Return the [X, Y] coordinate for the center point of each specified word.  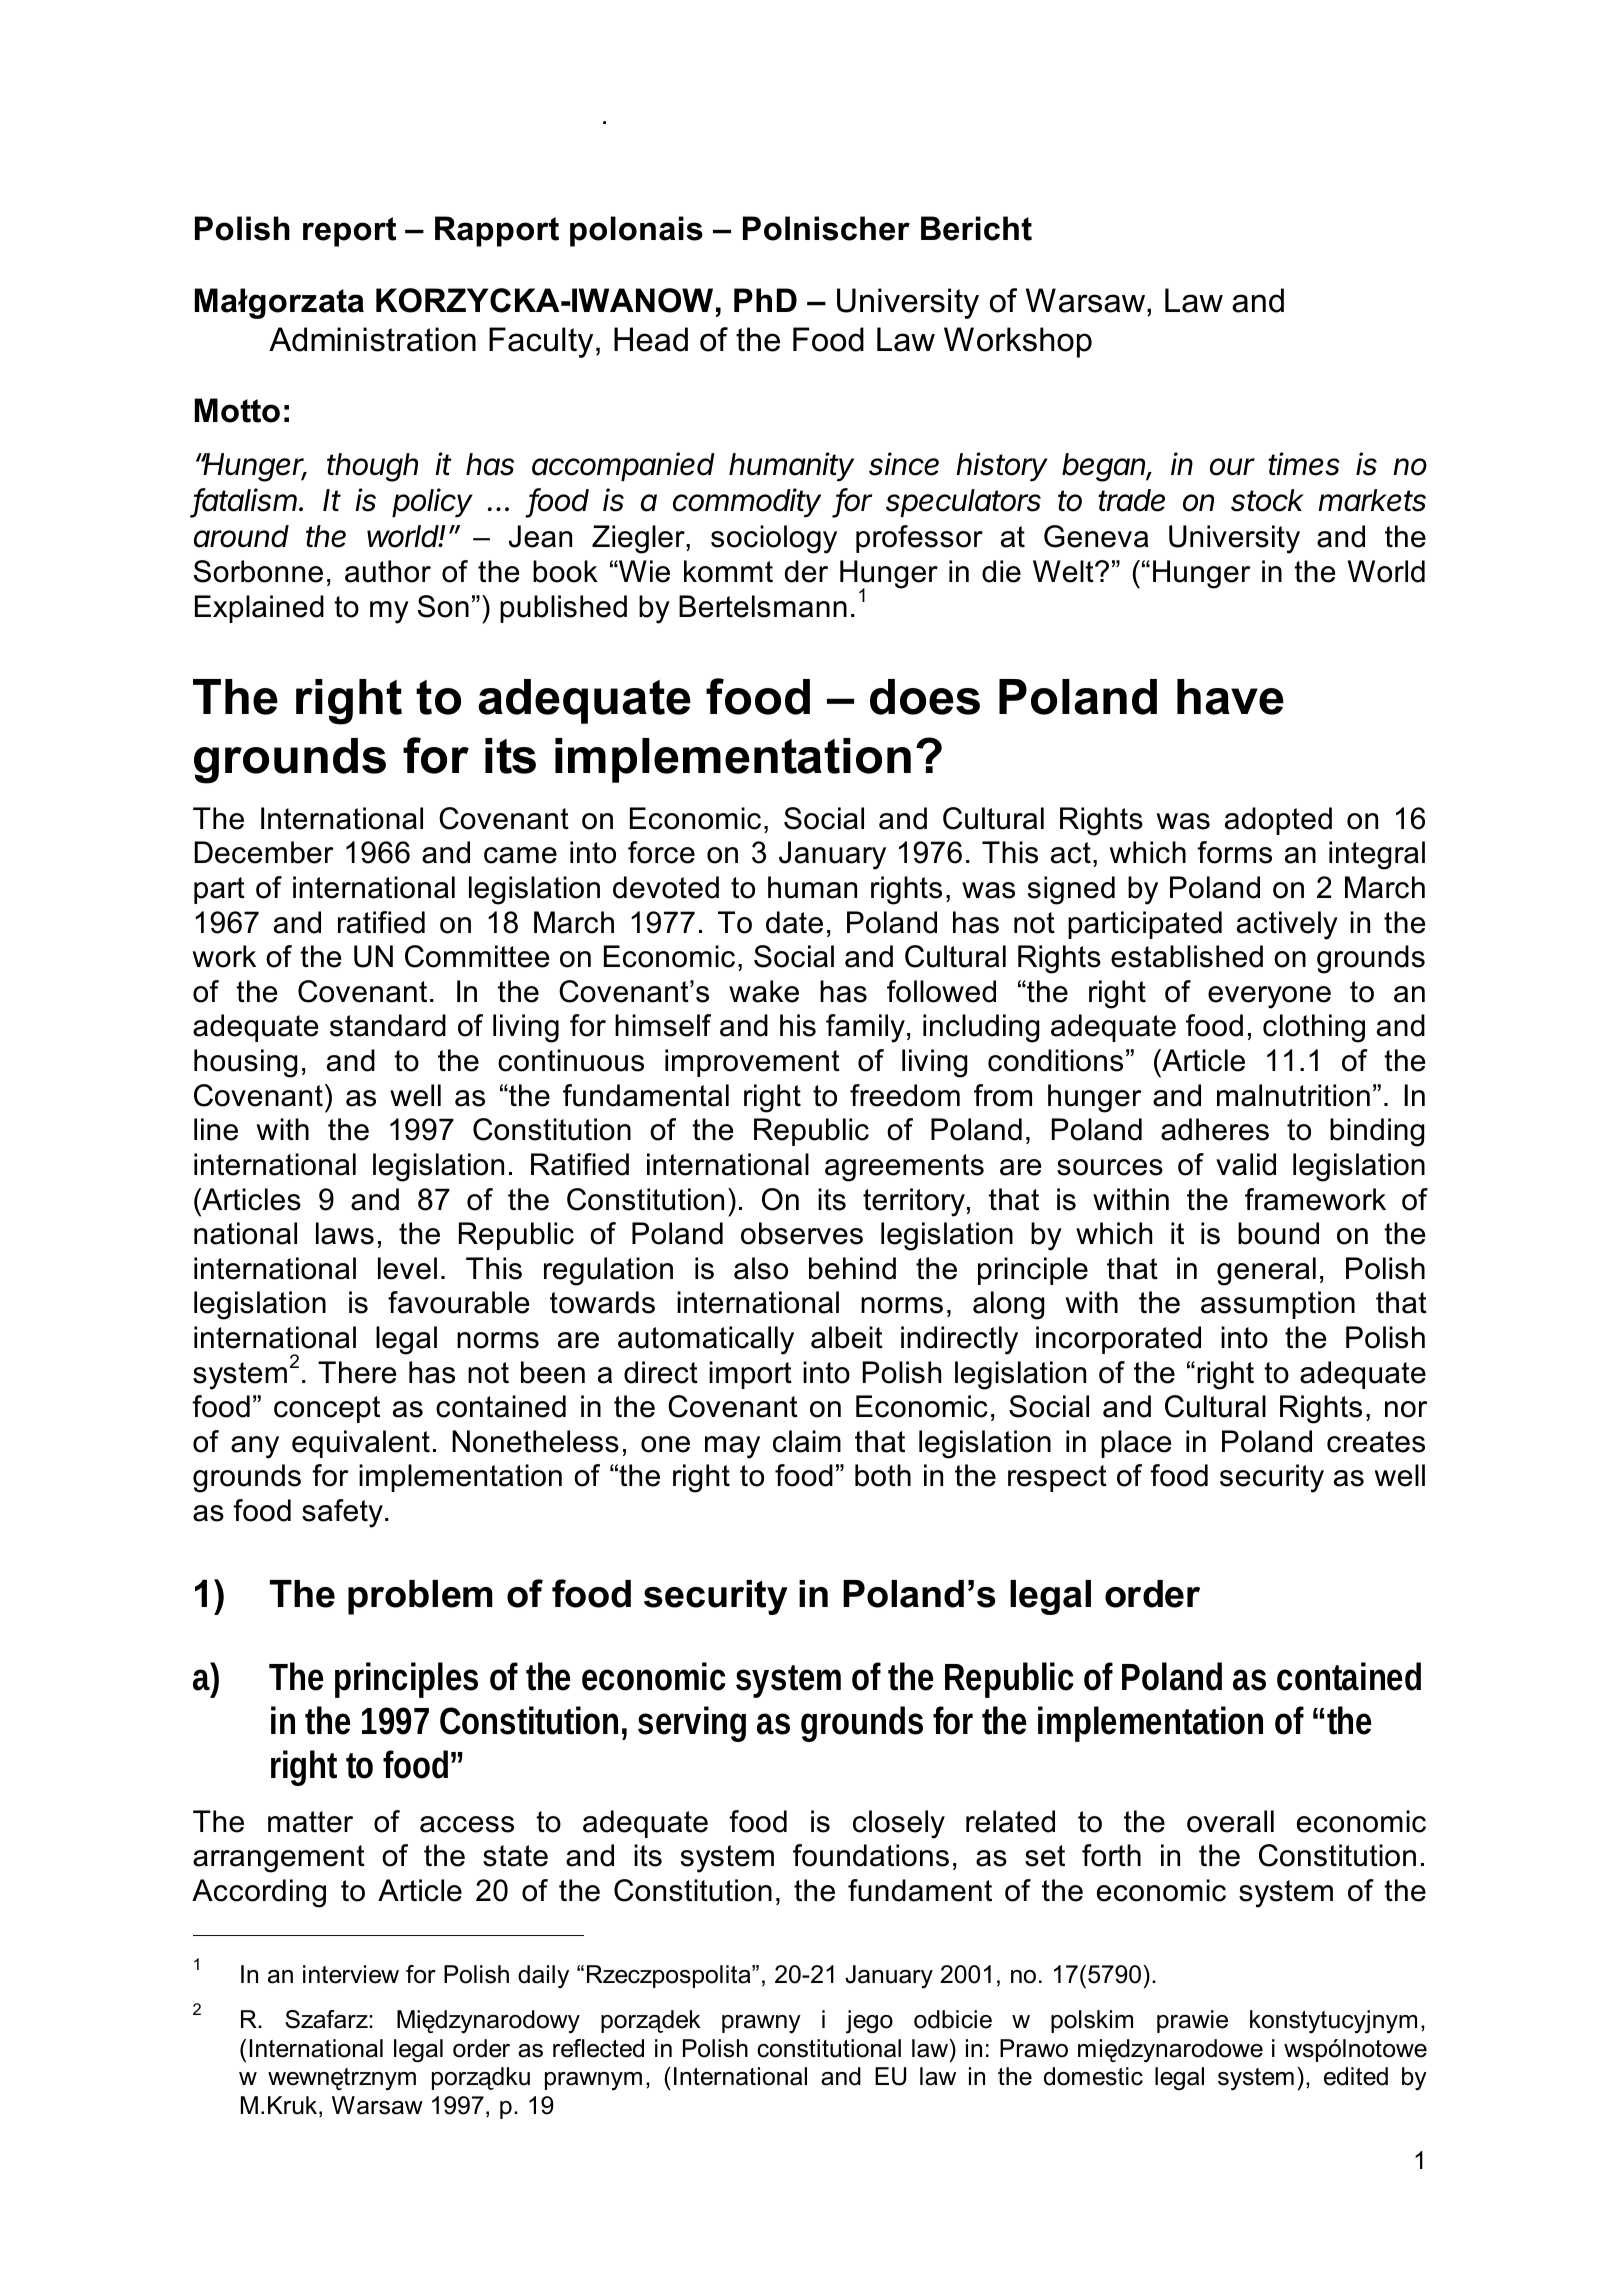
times [1304, 464]
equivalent [361, 1444]
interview [351, 1974]
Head [651, 339]
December [264, 852]
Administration [372, 339]
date [794, 922]
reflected [598, 2048]
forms [1234, 852]
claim [807, 1441]
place [1136, 1444]
